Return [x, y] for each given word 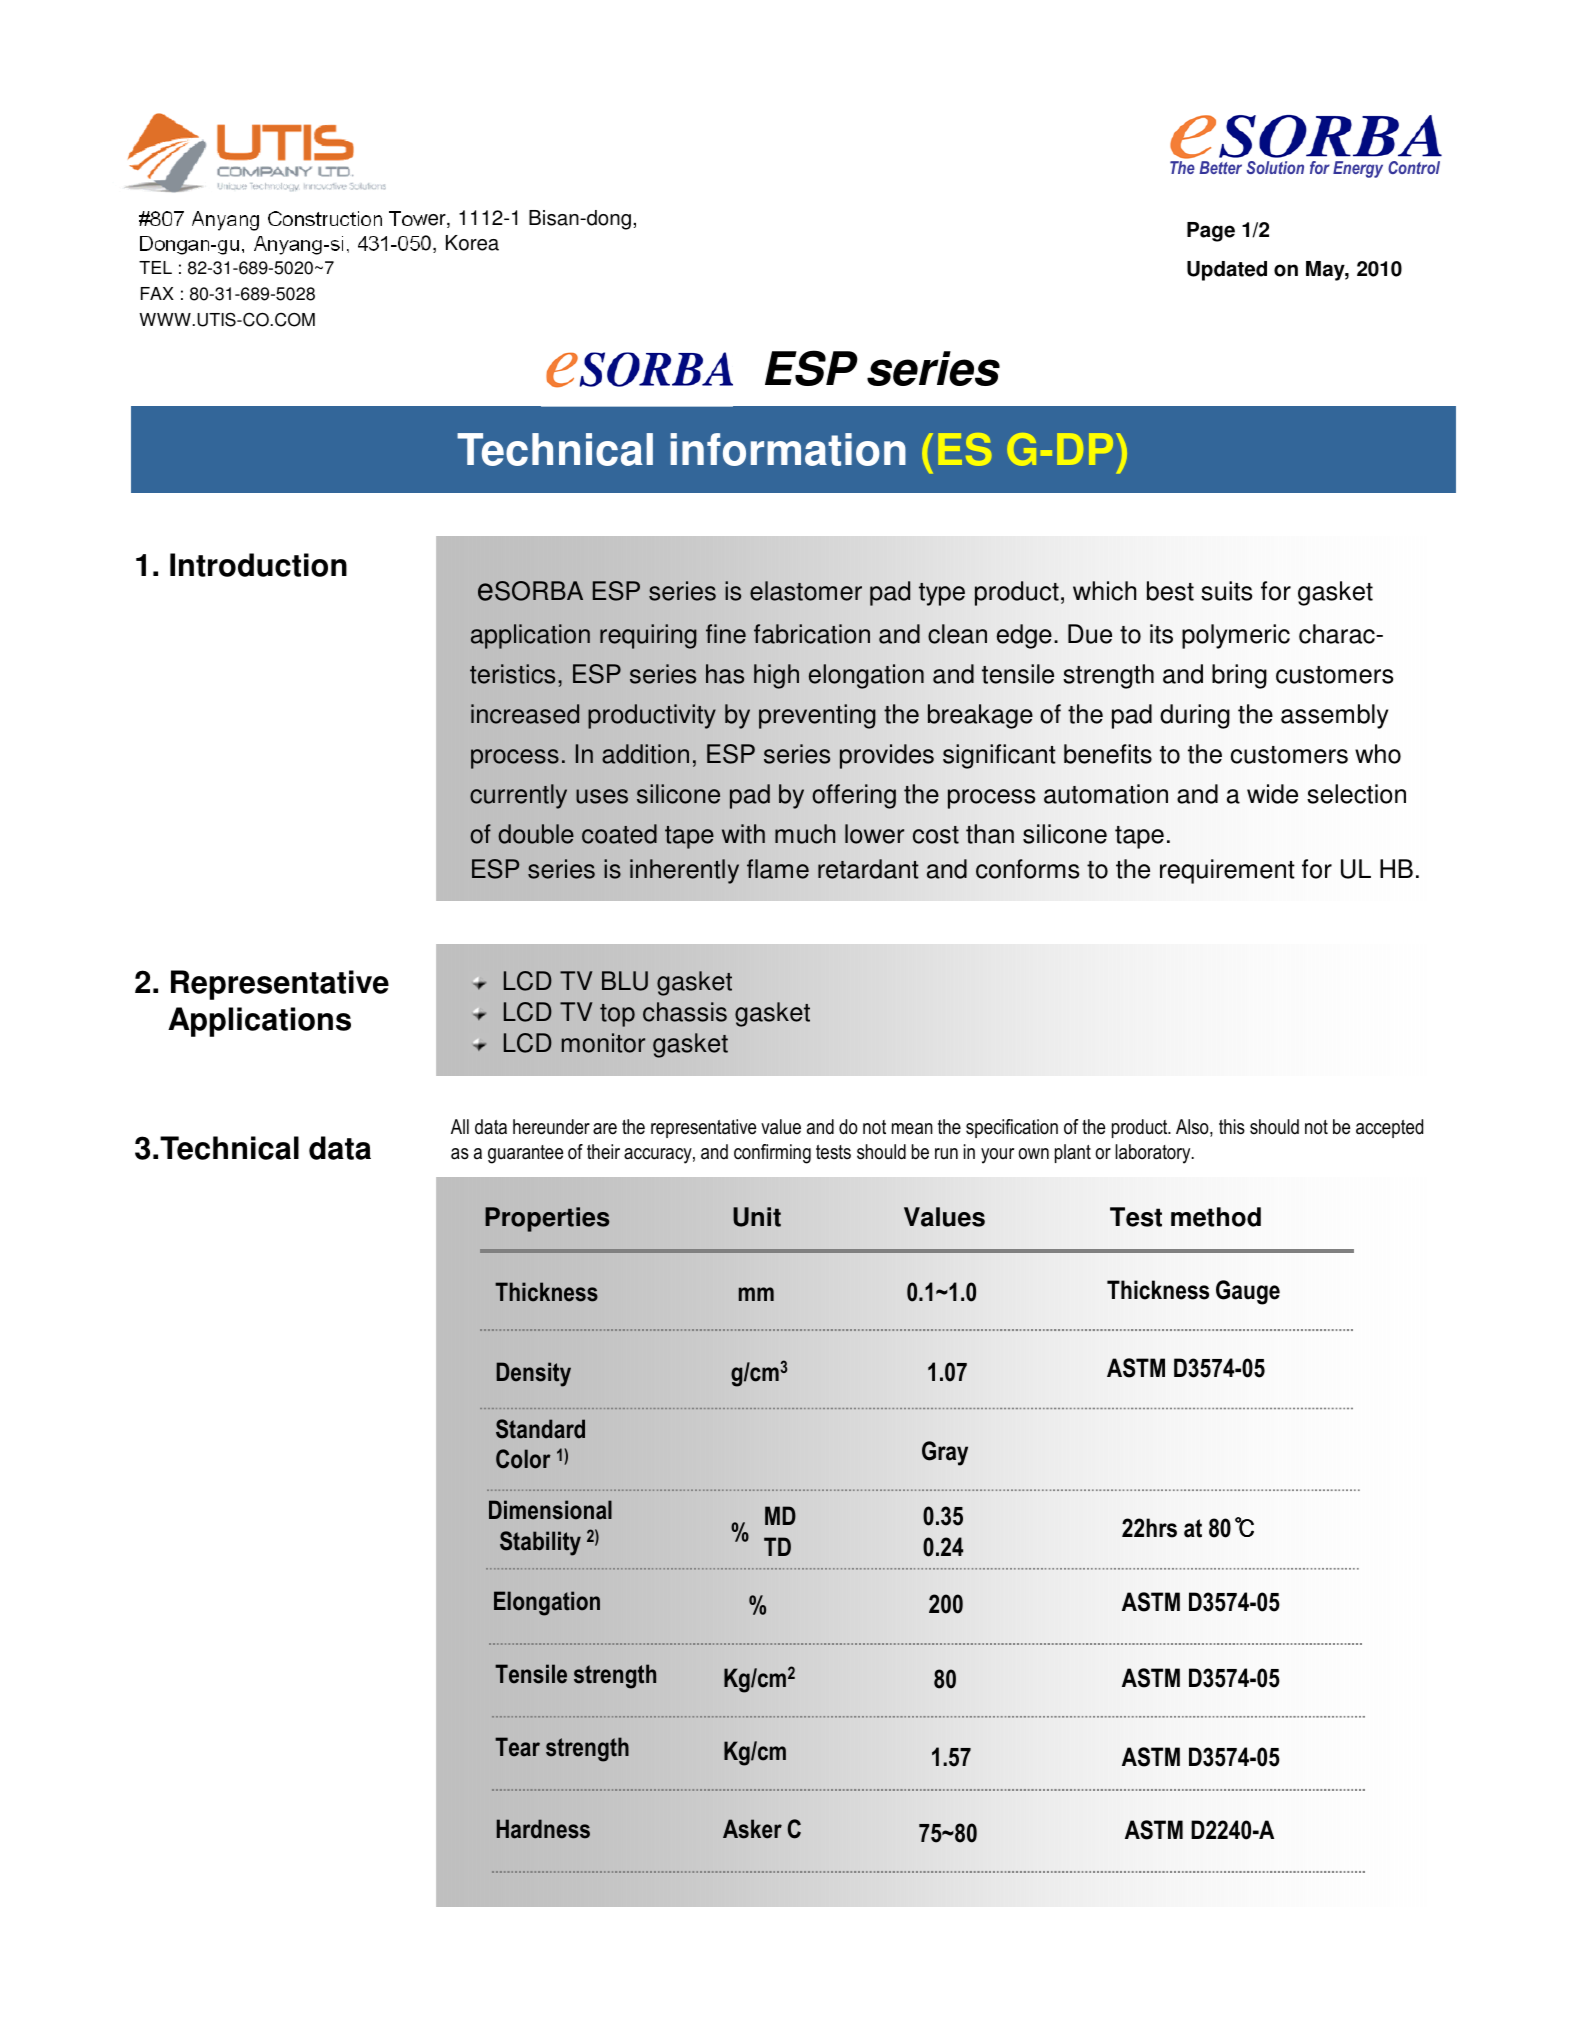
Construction [325, 218]
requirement [1227, 871]
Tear [517, 1747]
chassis [685, 1012]
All [460, 1126]
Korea [472, 243]
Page [1211, 232]
